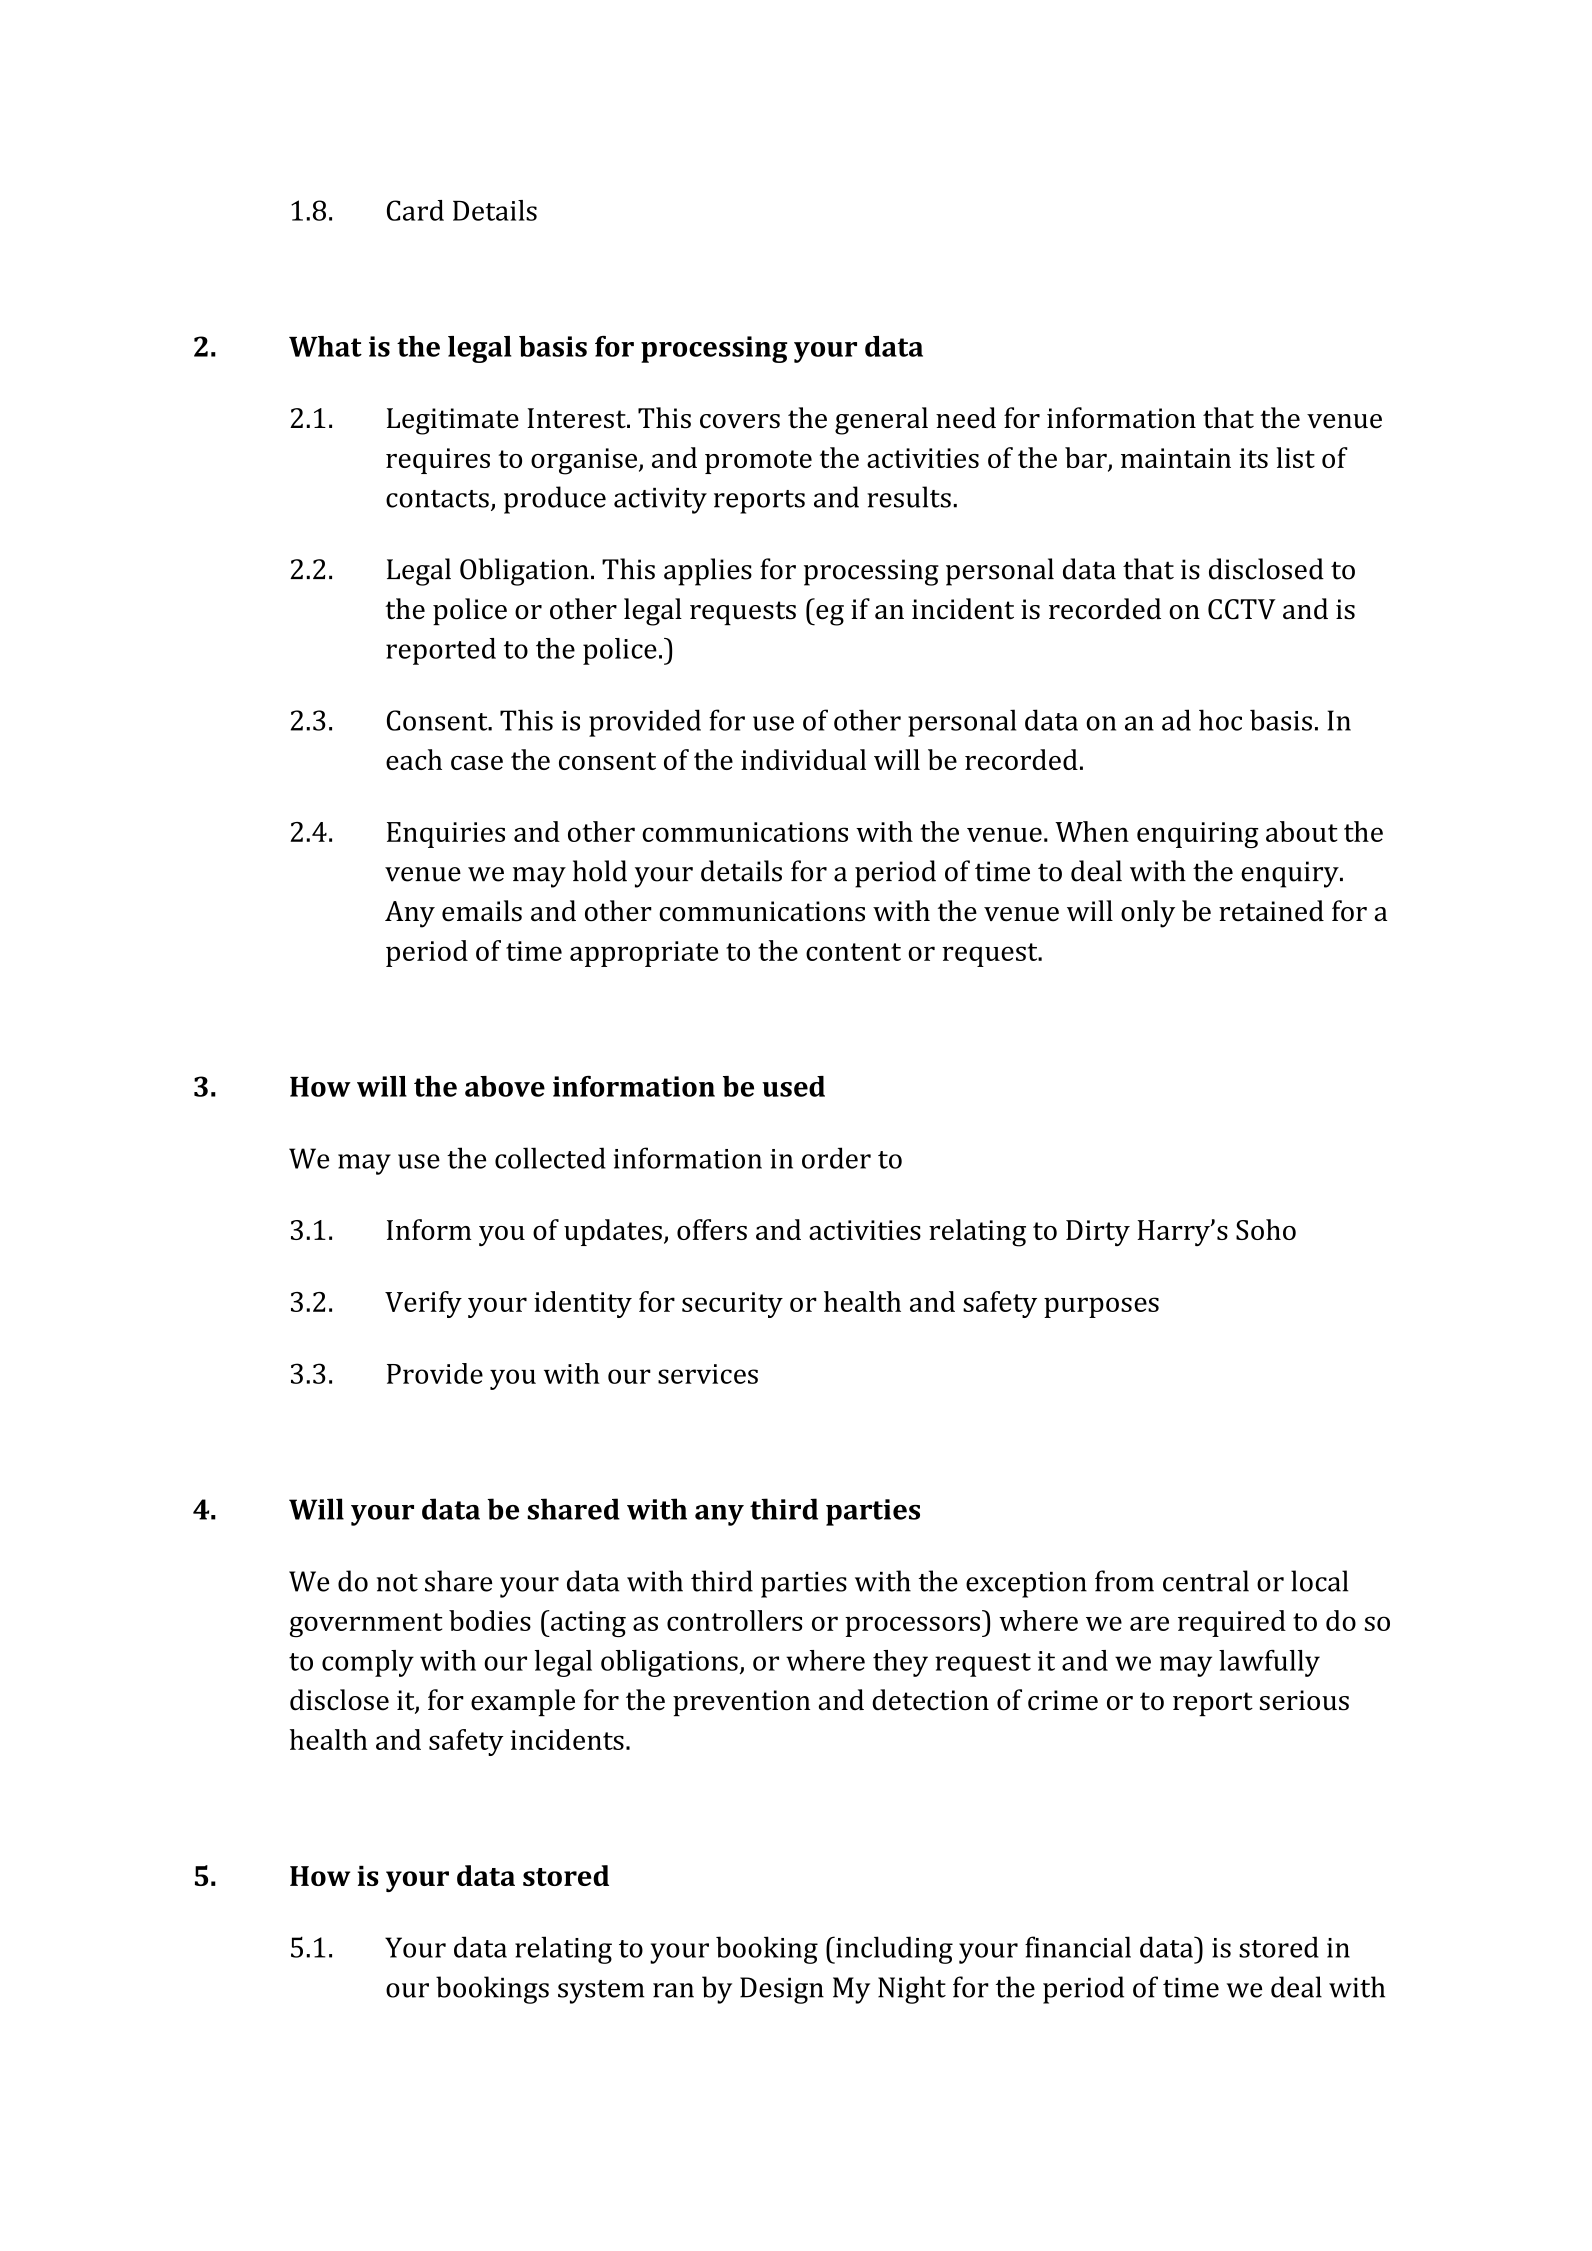 This document has height=2251, width=1592. Describe the element at coordinates (601, 1992) in the document. I see `system` at that location.
